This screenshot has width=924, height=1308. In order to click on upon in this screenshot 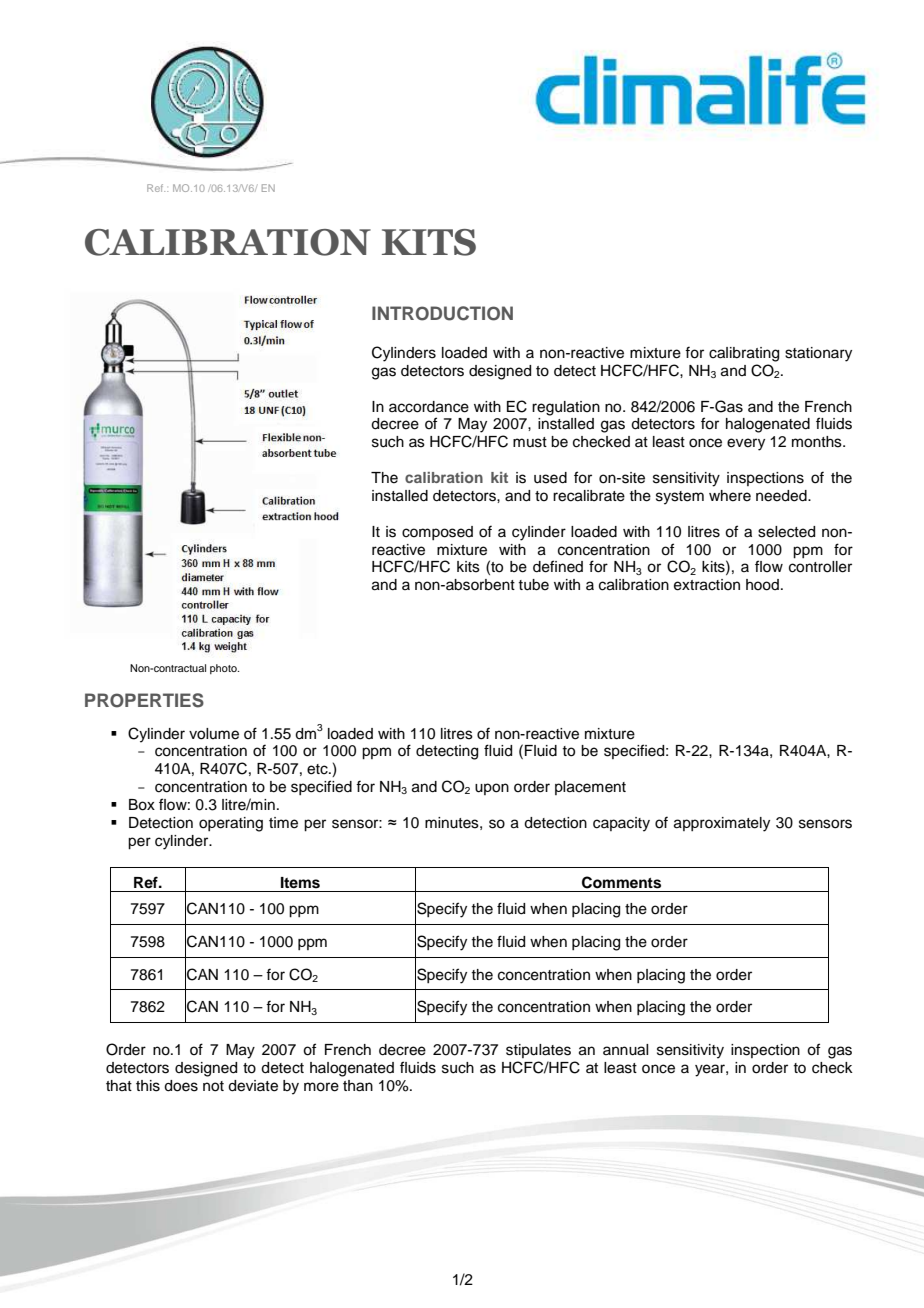, I will do `click(492, 789)`.
